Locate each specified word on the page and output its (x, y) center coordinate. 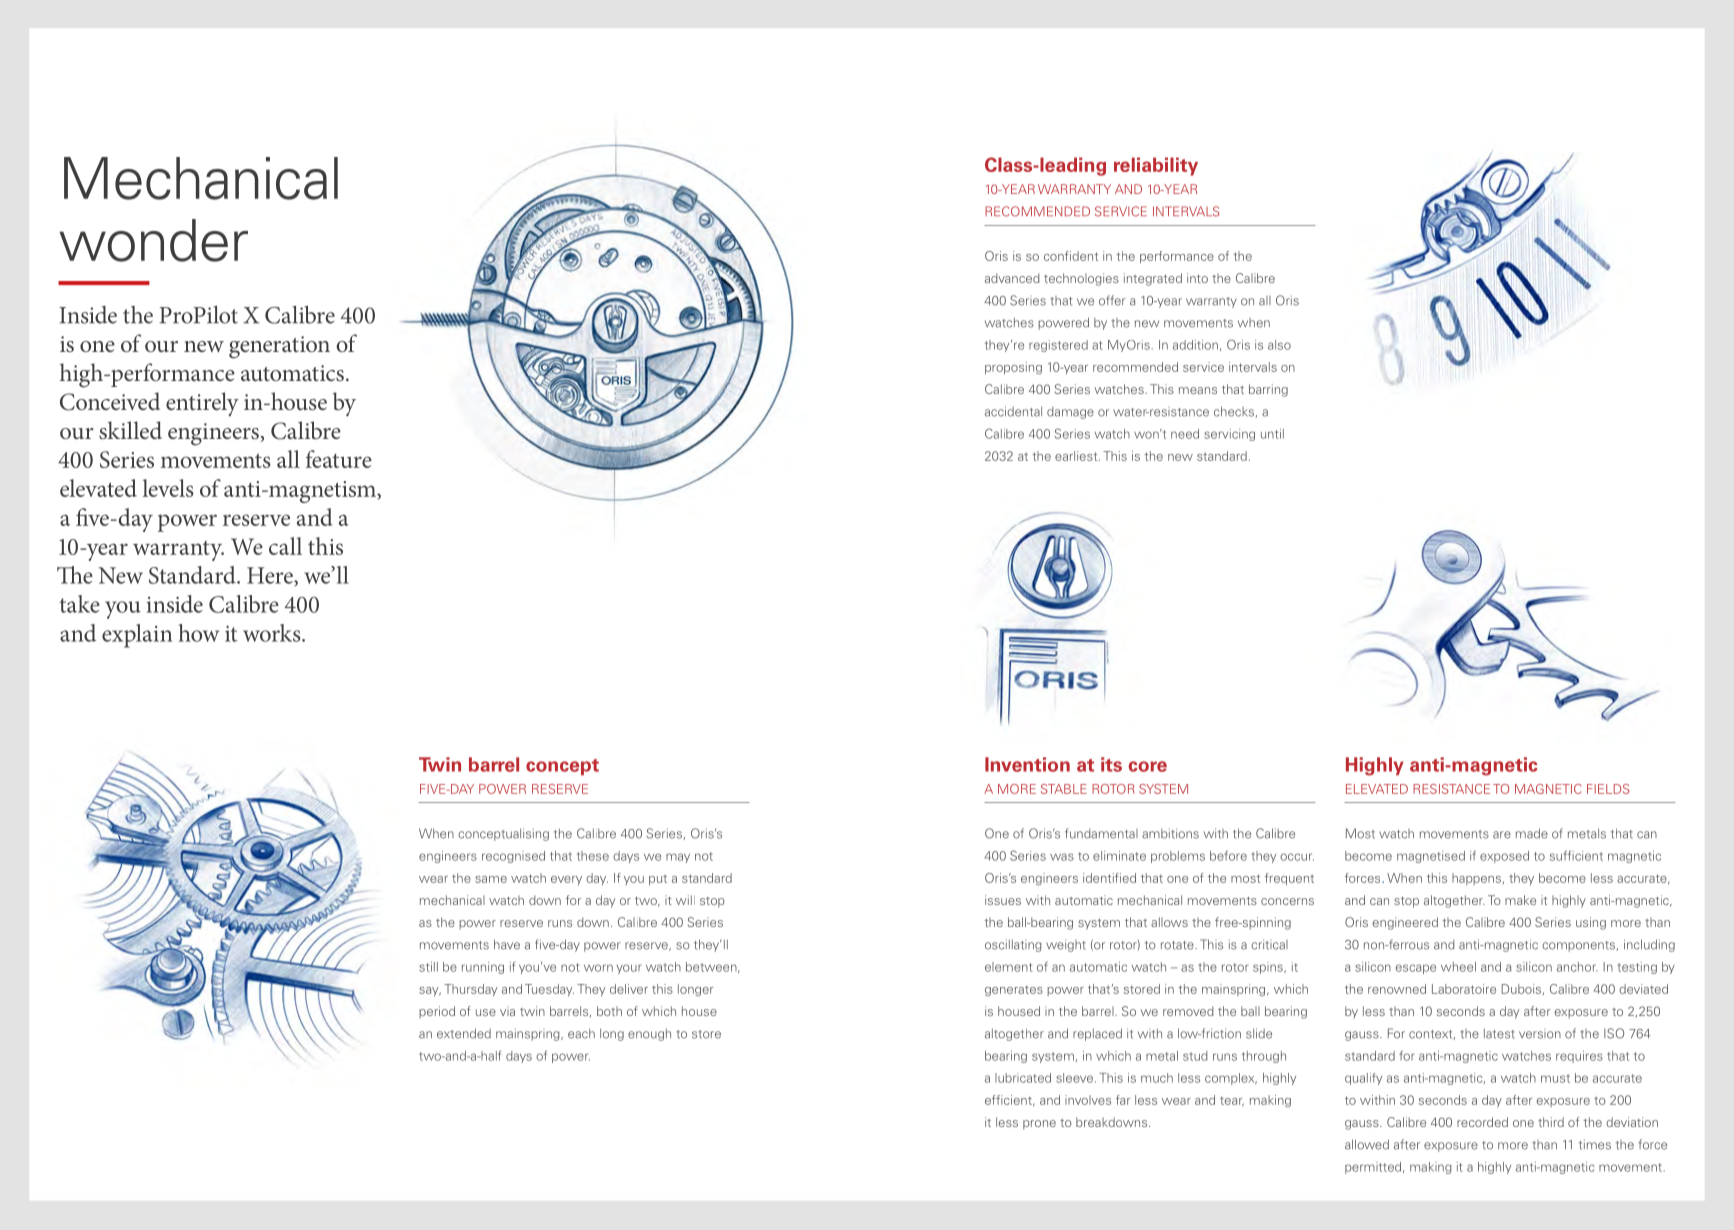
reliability (1156, 166)
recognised (513, 857)
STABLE (1064, 789)
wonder (153, 240)
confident (1071, 256)
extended (464, 1033)
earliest (1077, 456)
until (1272, 434)
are (1502, 835)
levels (168, 488)
